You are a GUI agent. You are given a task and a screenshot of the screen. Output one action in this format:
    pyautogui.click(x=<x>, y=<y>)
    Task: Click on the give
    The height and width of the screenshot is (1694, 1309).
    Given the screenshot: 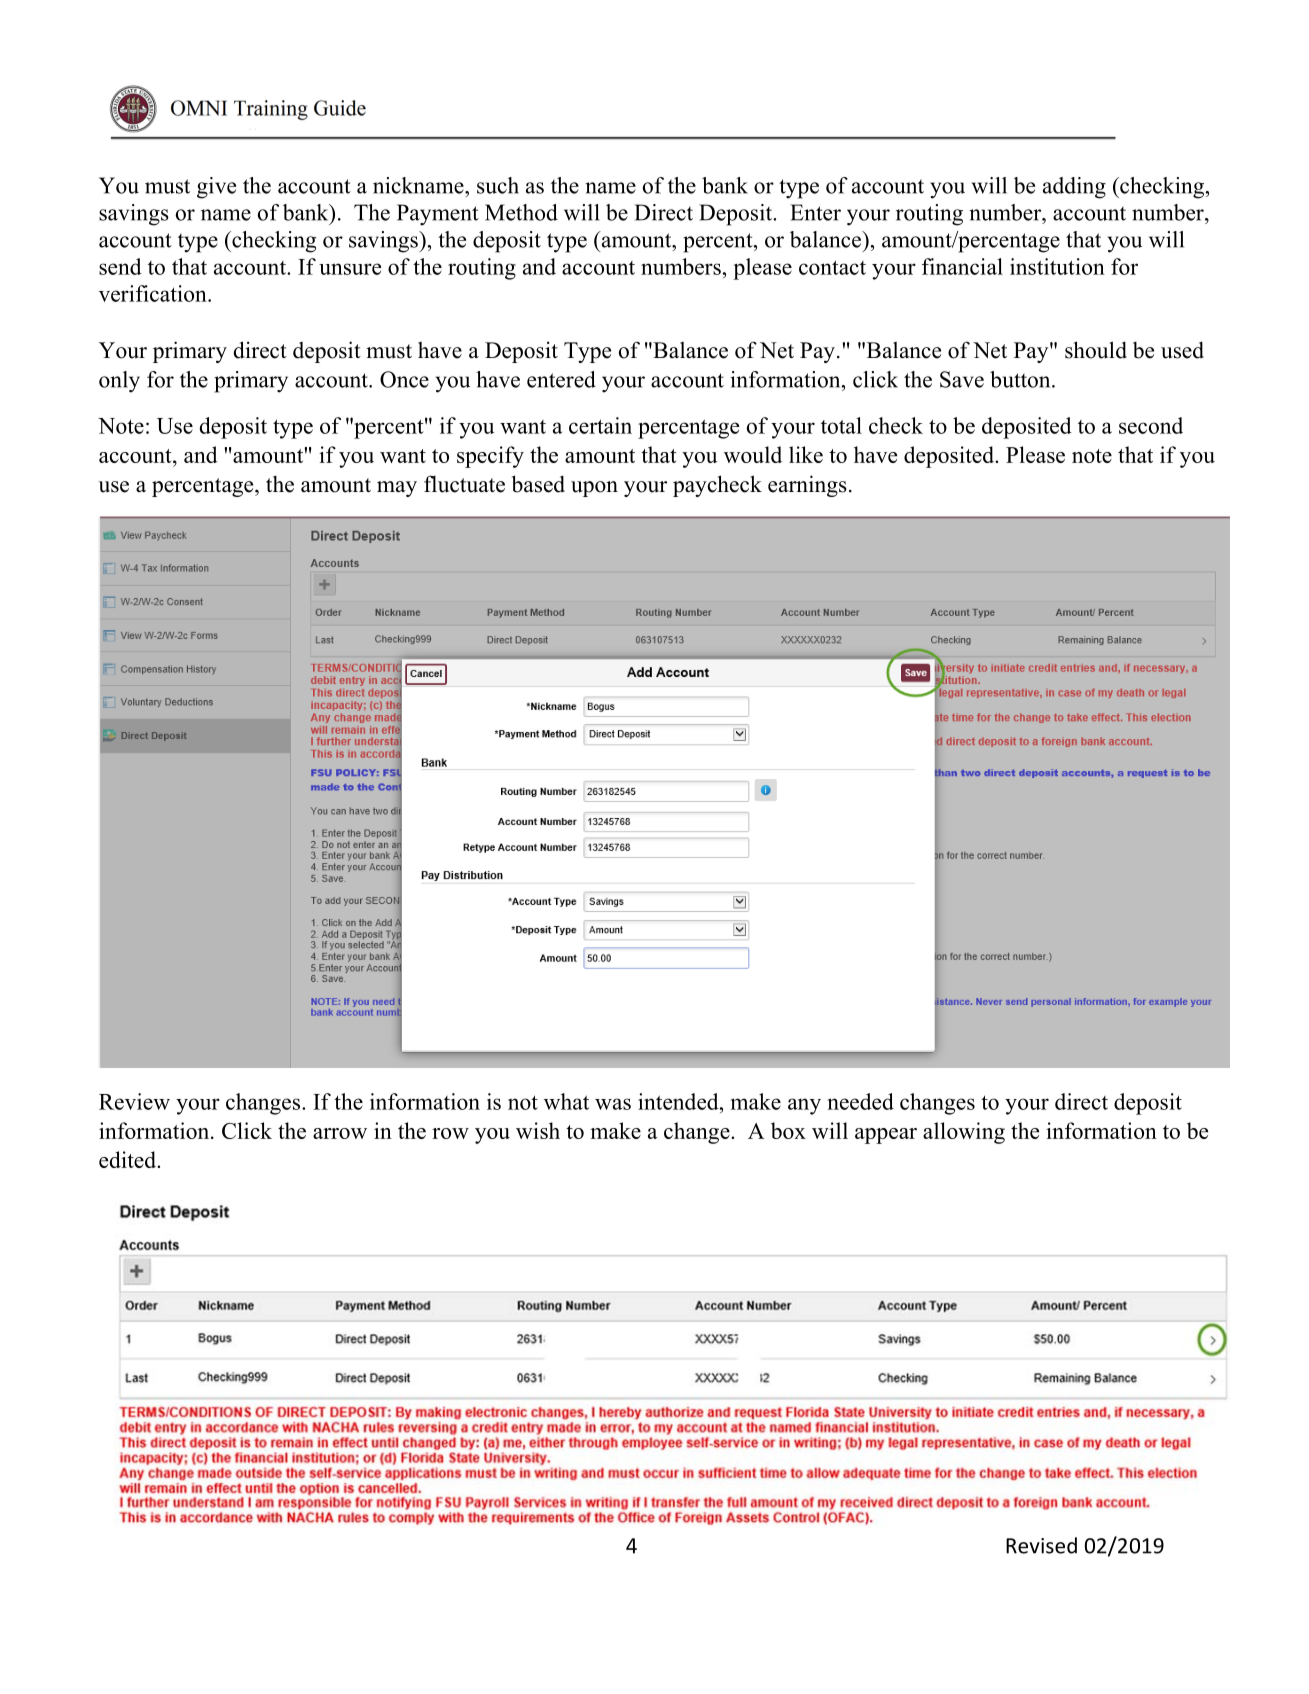 What is the action you would take?
    pyautogui.click(x=216, y=188)
